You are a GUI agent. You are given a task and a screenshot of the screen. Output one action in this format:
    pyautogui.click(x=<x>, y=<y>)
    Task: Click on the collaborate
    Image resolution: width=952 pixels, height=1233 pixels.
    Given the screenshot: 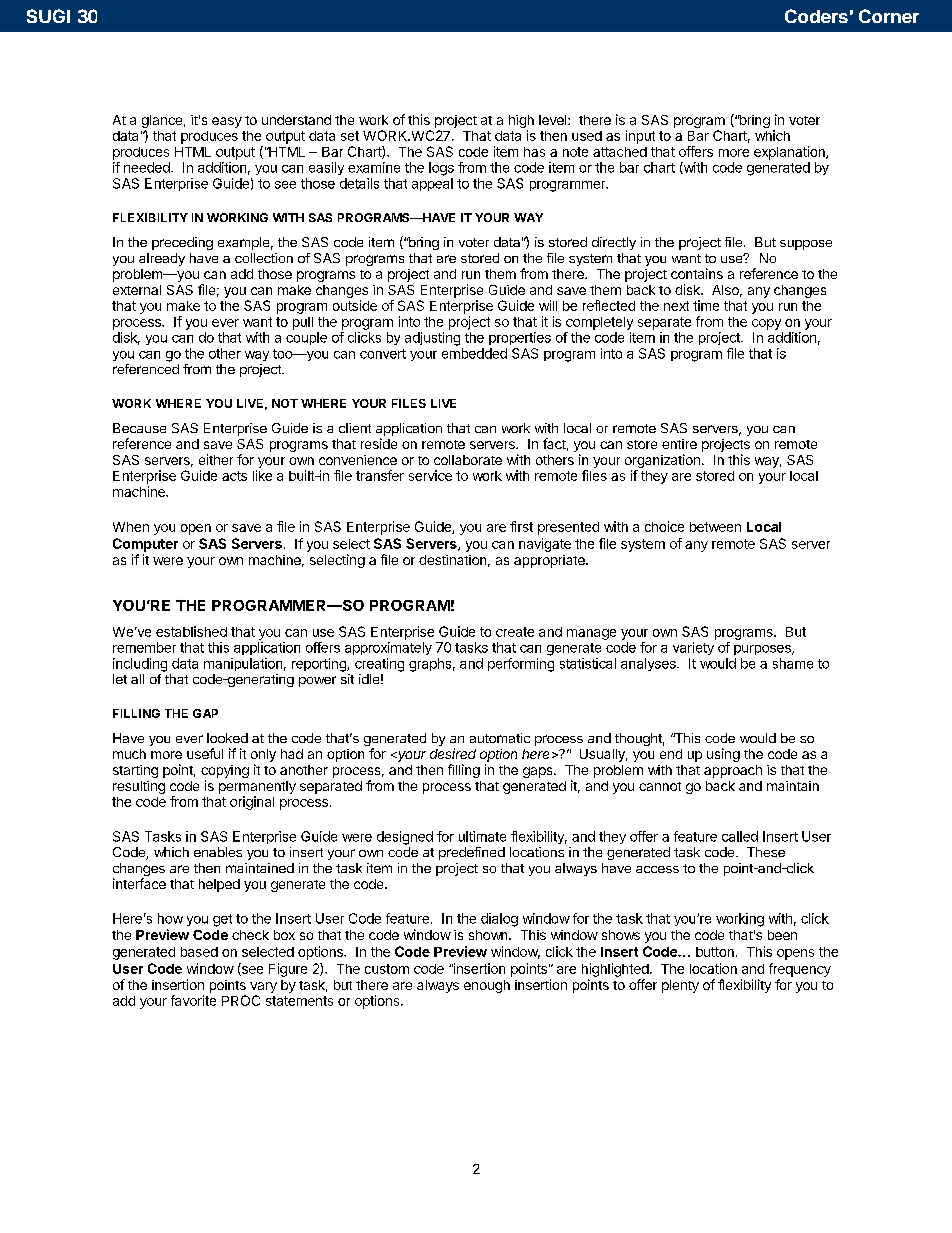 What is the action you would take?
    pyautogui.click(x=468, y=460)
